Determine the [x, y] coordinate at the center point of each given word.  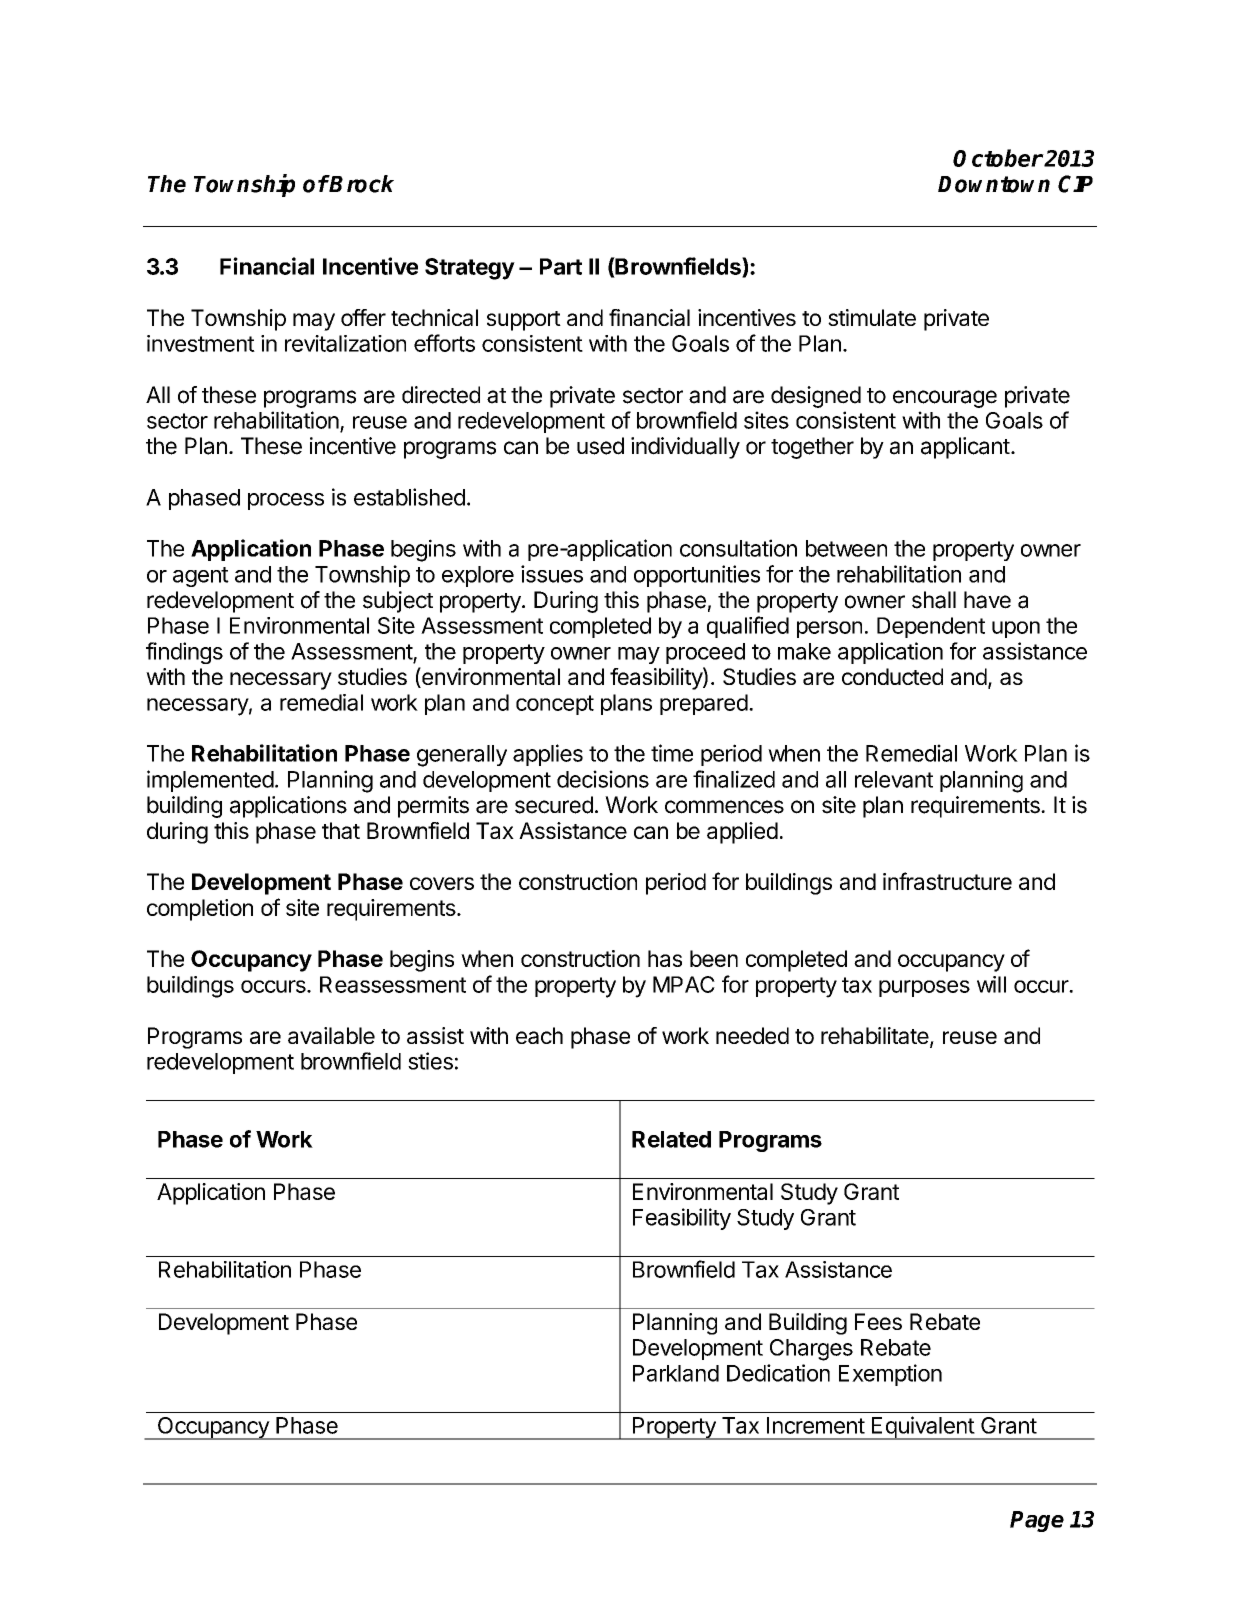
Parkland [676, 1373]
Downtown [994, 184]
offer [363, 317]
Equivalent [922, 1428]
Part [561, 266]
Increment [816, 1425]
